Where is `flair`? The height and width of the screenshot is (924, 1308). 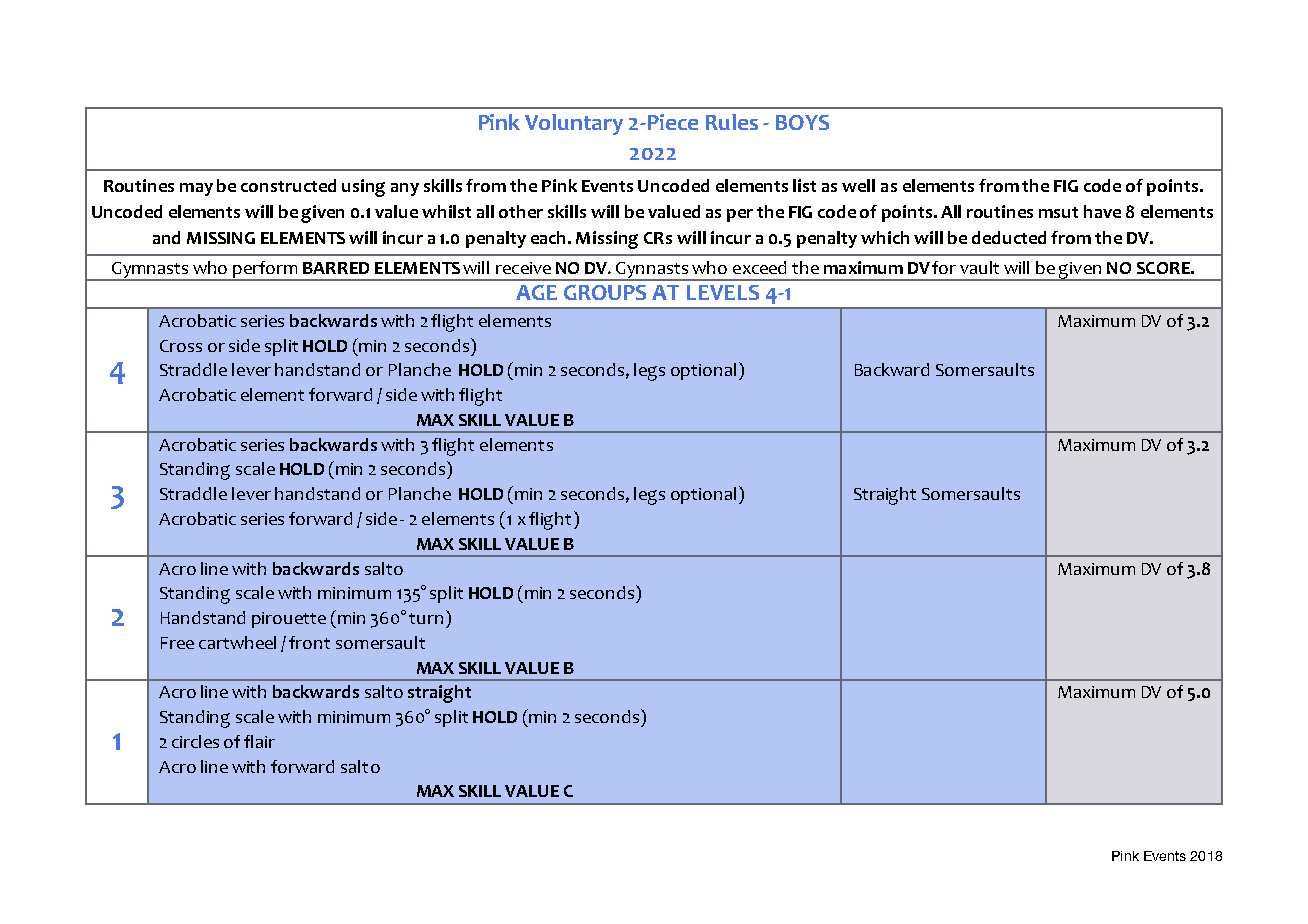 flair is located at coordinates (259, 741).
